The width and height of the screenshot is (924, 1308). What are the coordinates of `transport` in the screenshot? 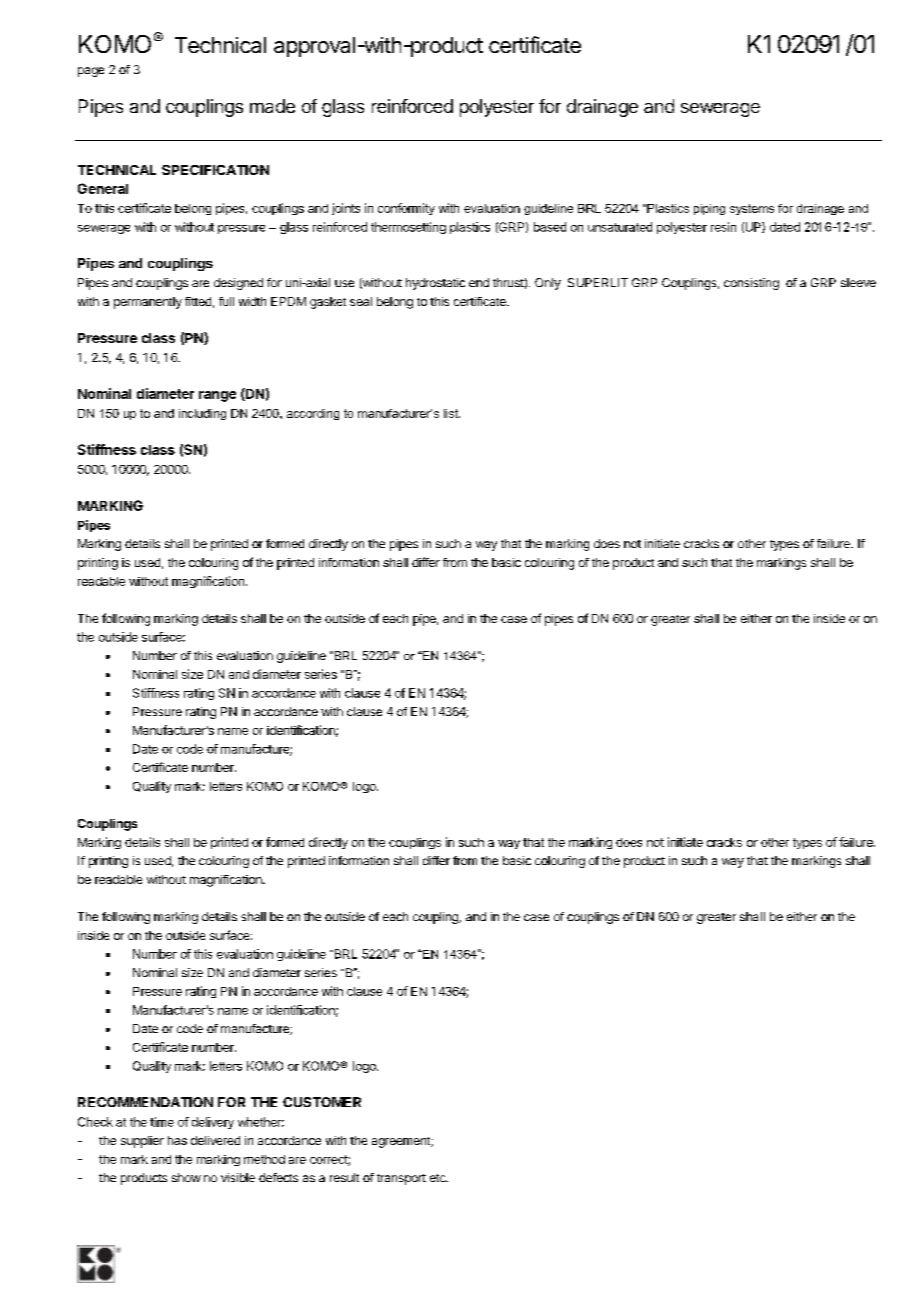 It's located at (401, 1179).
